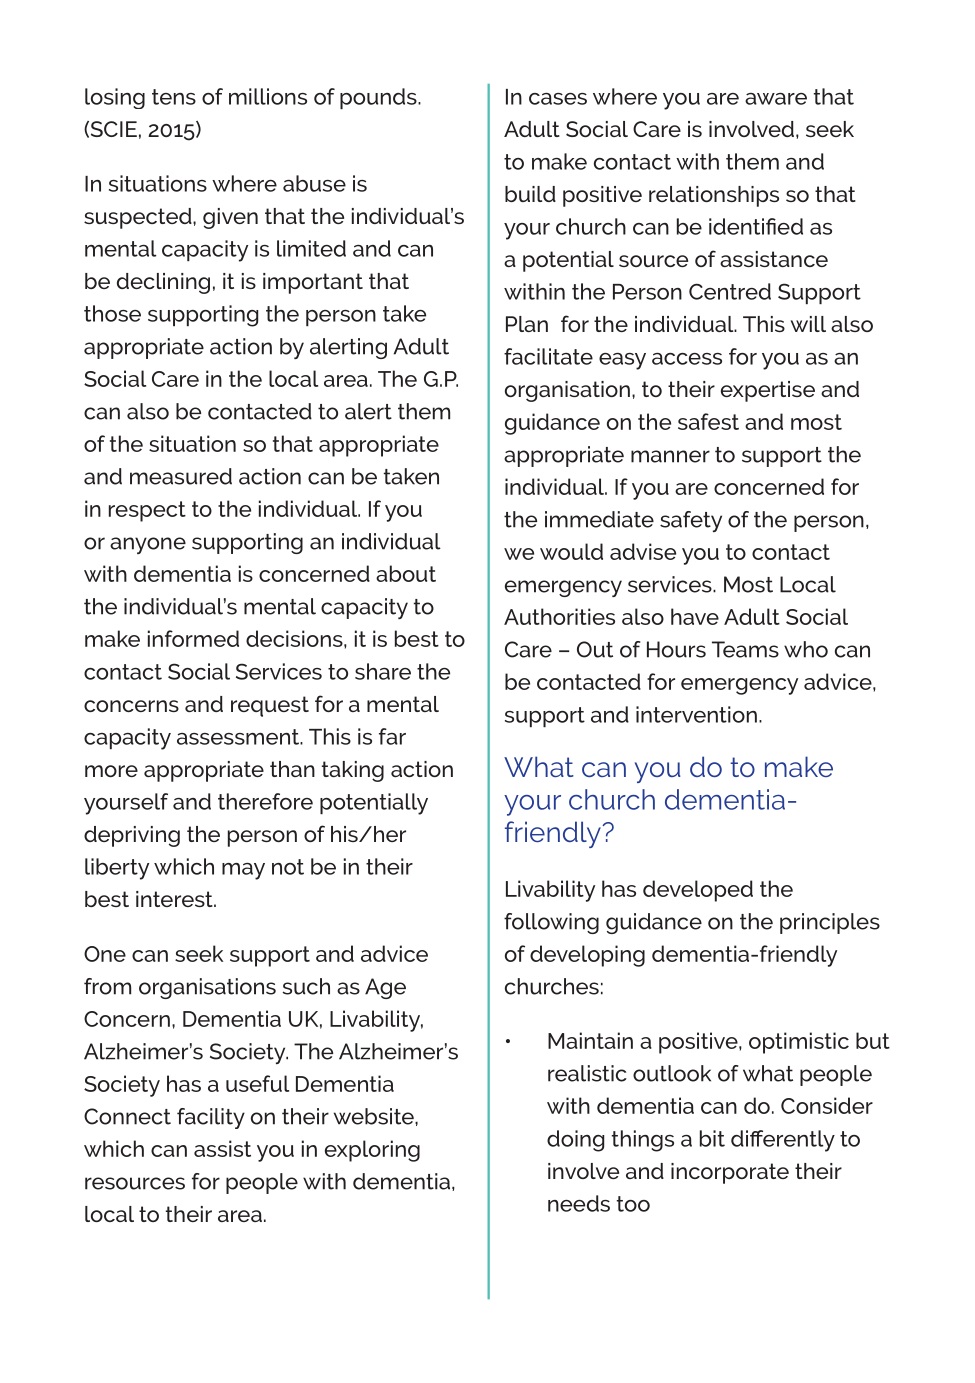 This screenshot has width=975, height=1383. What do you see at coordinates (193, 638) in the screenshot?
I see `informed` at bounding box center [193, 638].
